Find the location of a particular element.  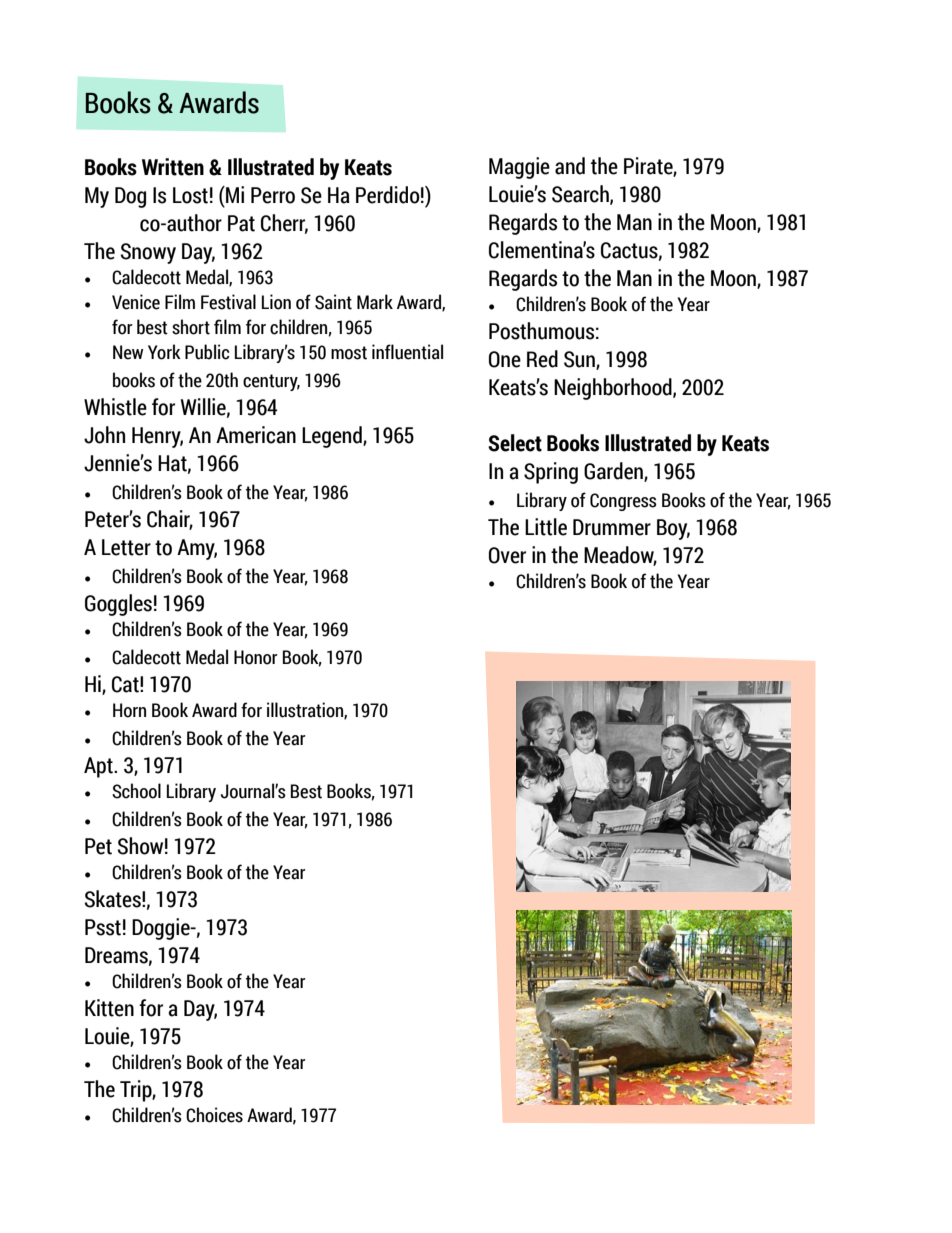

Perro is located at coordinates (273, 195).
